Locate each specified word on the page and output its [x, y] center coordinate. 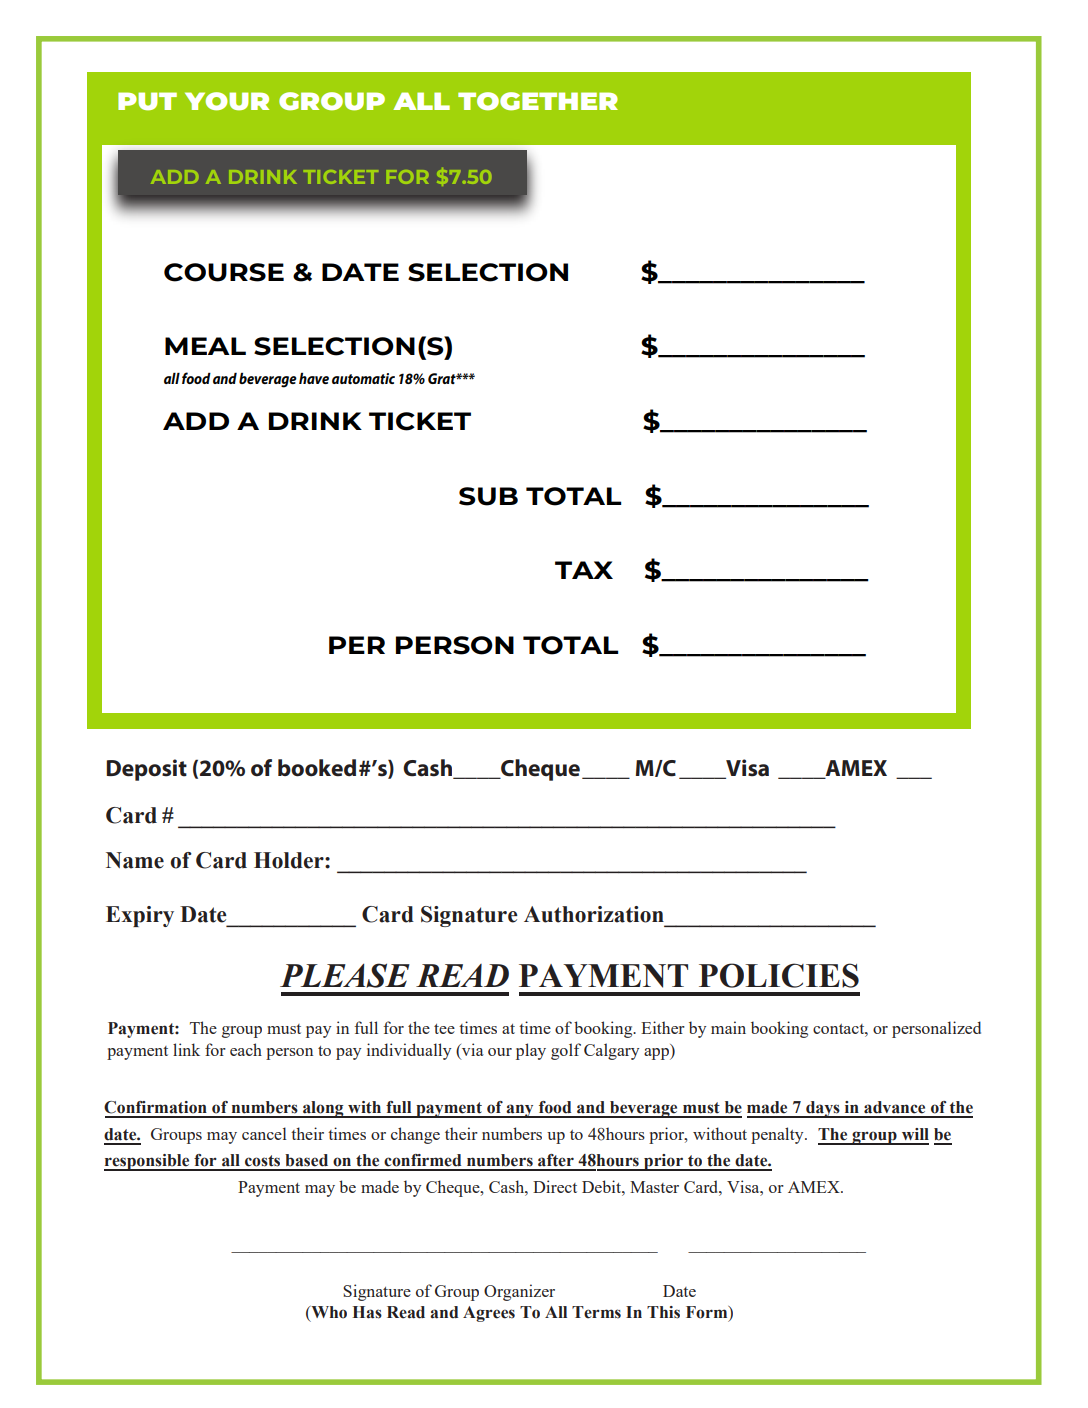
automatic [363, 378]
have [314, 378]
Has [367, 1312]
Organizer [519, 1292]
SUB [488, 496]
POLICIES [779, 975]
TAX [584, 570]
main [728, 1027]
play [531, 1051]
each [246, 1049]
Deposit [146, 770]
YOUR [227, 101]
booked [317, 768]
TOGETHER [538, 101]
